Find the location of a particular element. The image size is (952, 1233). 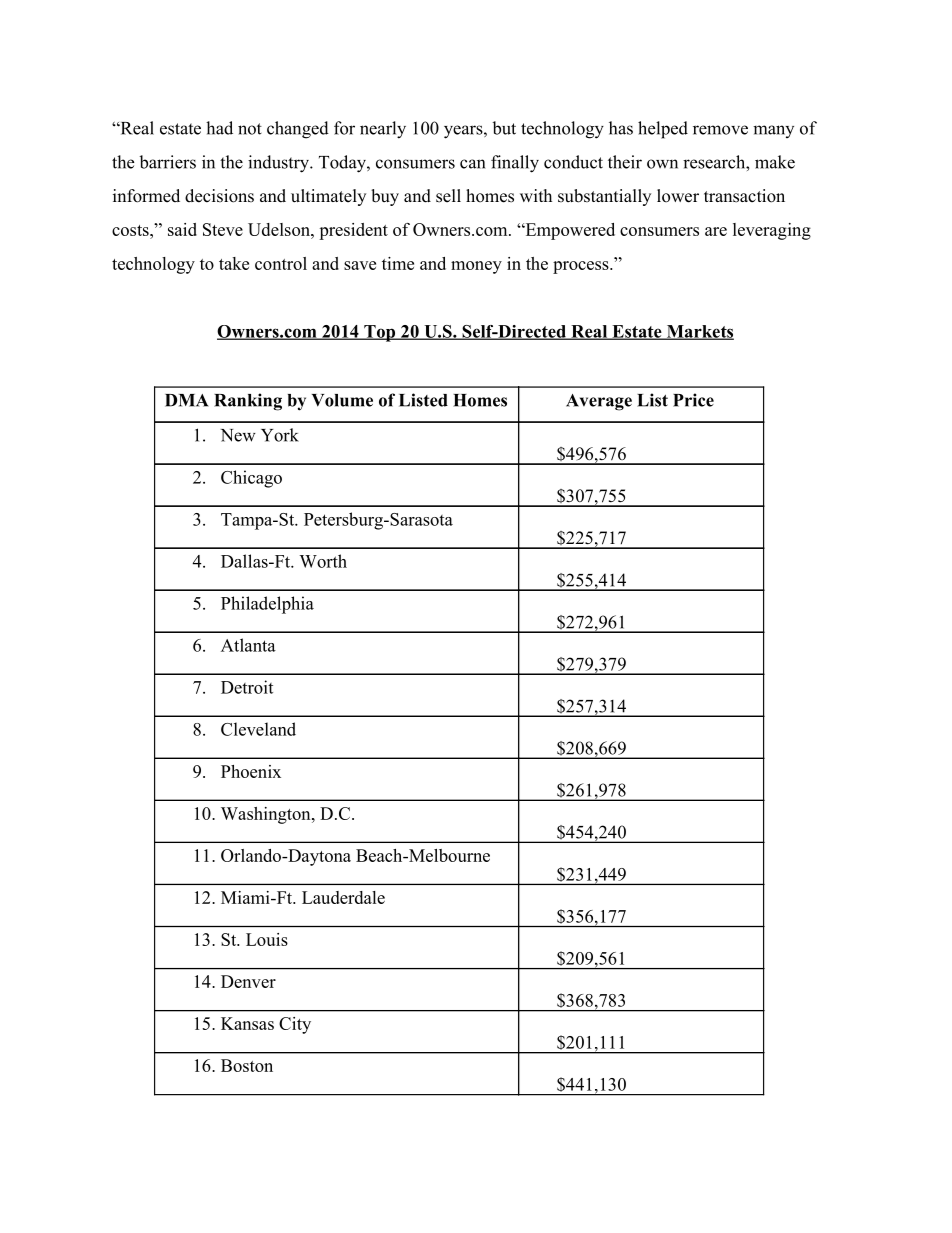

Cleveland is located at coordinates (258, 729).
